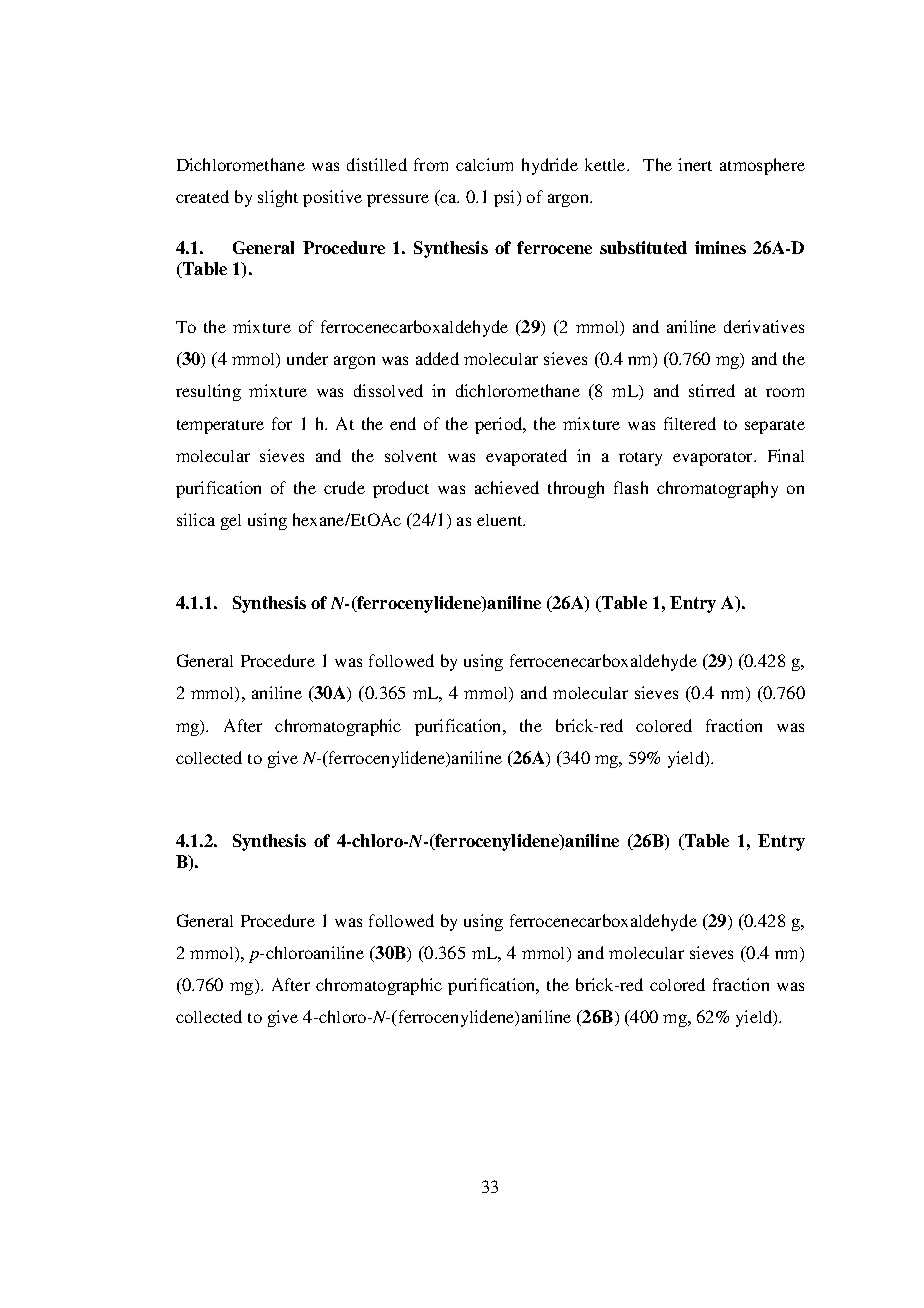 This screenshot has height=1308, width=924. What do you see at coordinates (307, 358) in the screenshot?
I see `under` at bounding box center [307, 358].
